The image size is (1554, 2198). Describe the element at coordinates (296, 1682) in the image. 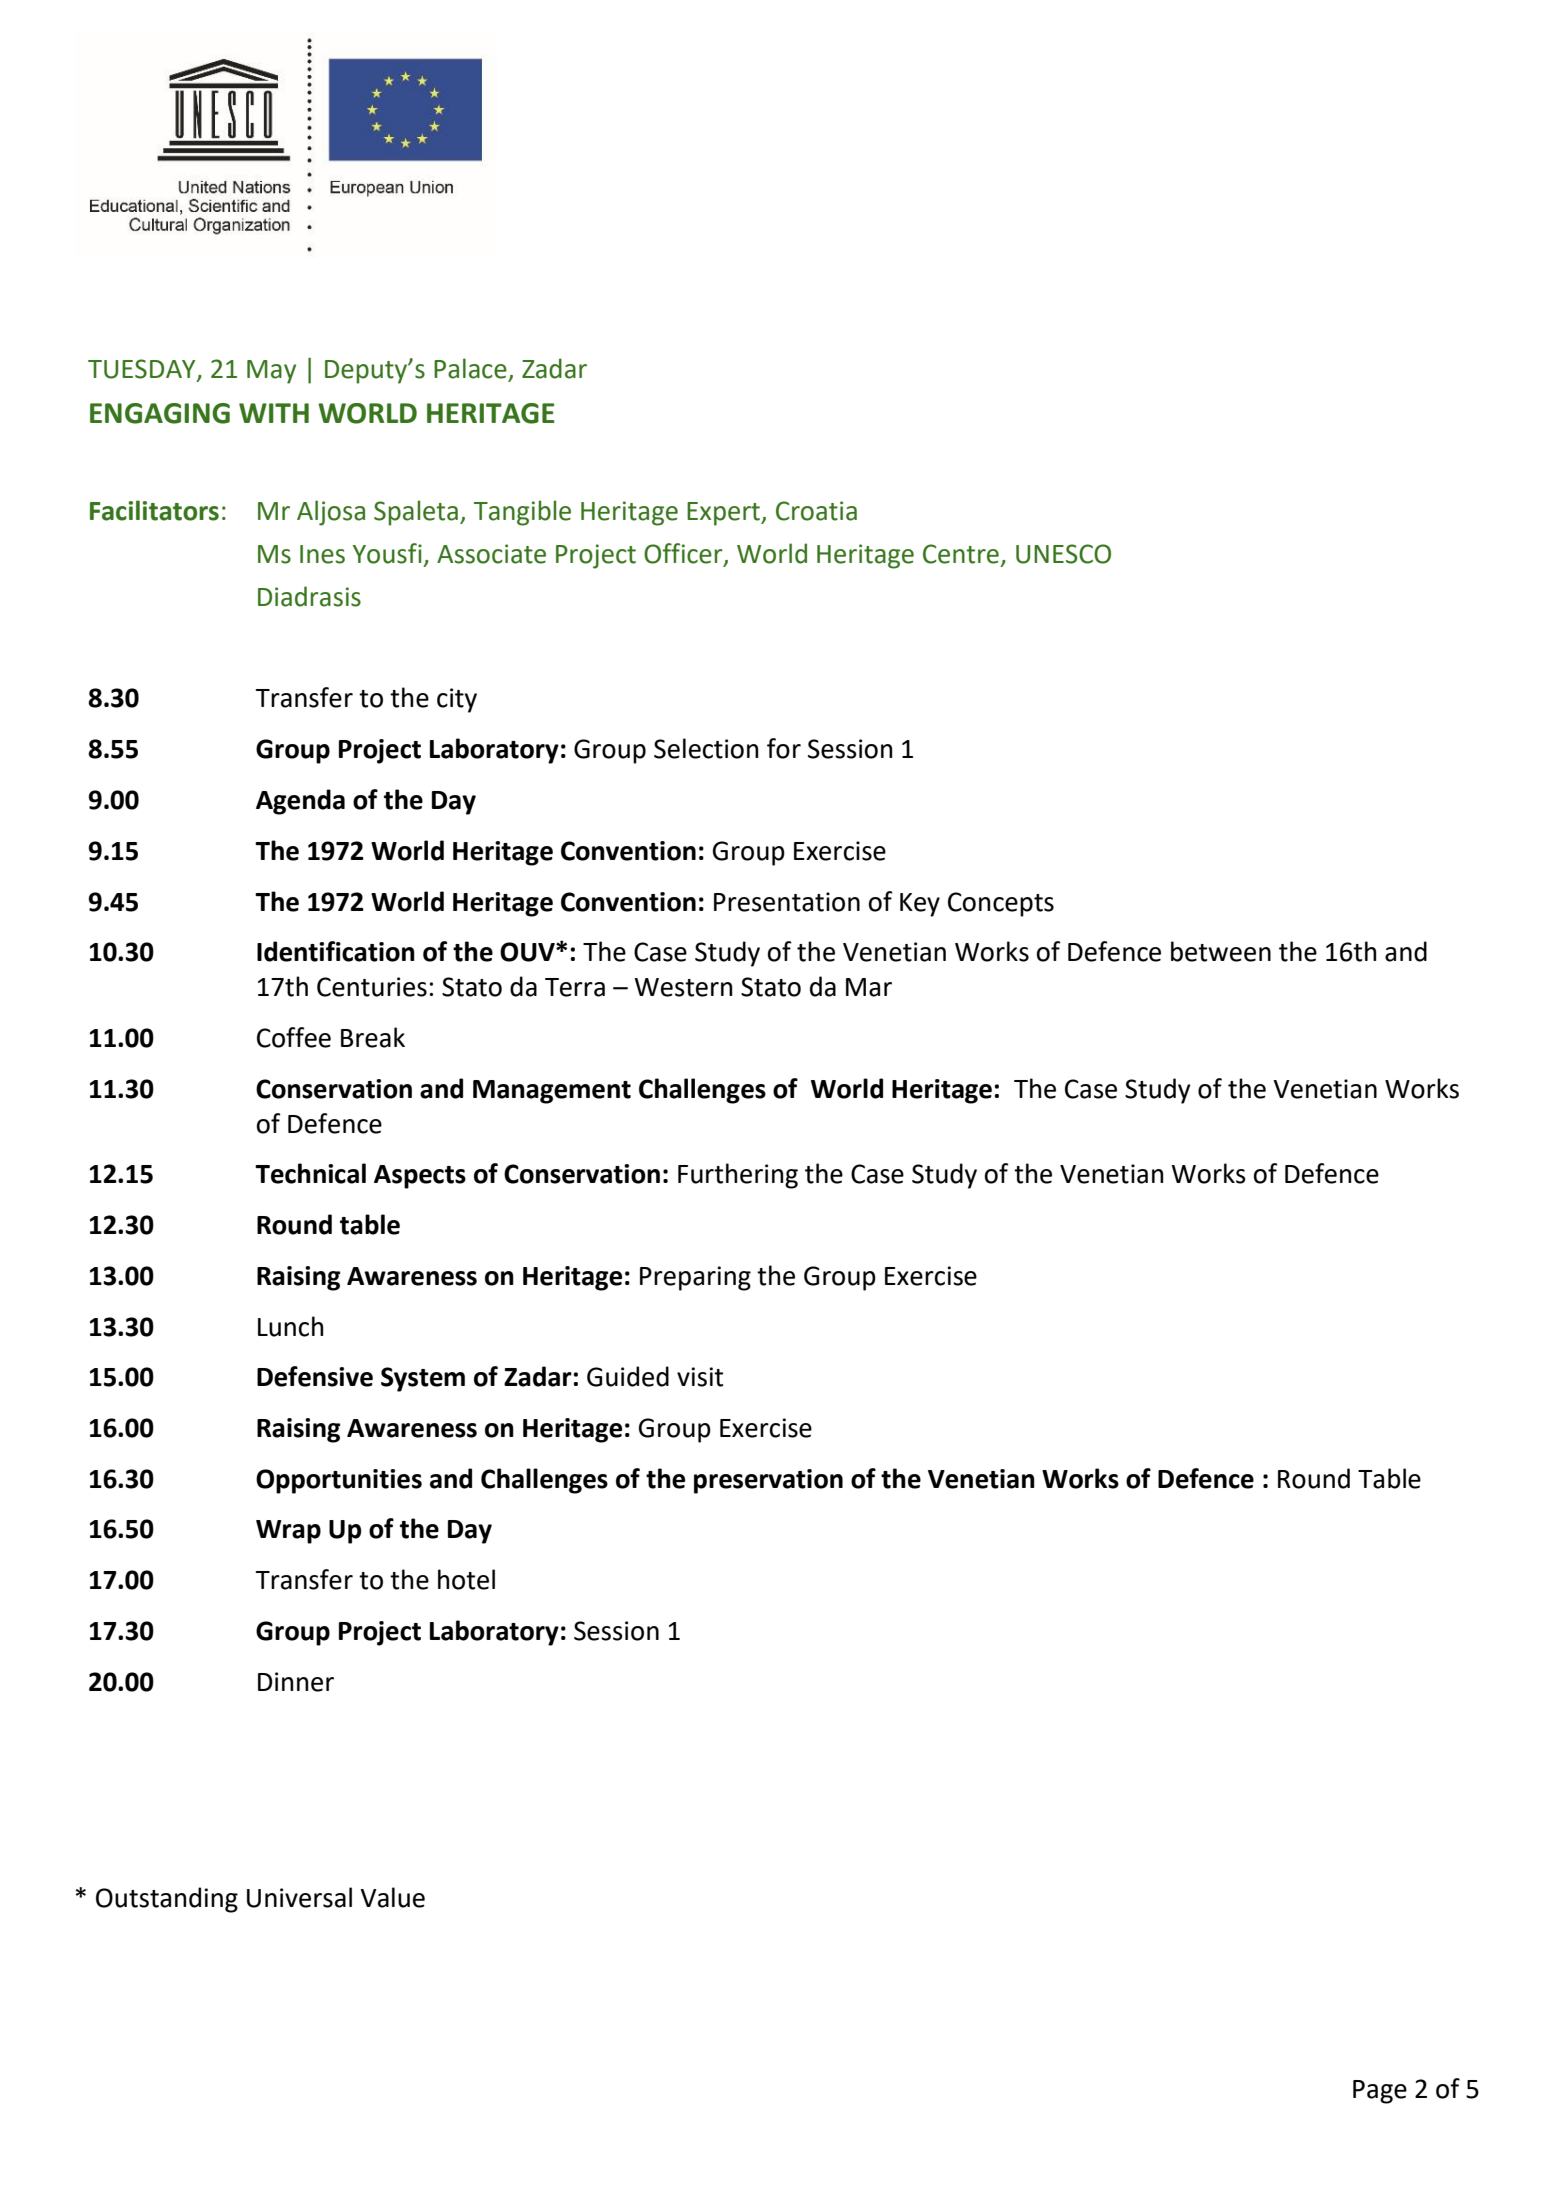

I see `Dinner` at that location.
